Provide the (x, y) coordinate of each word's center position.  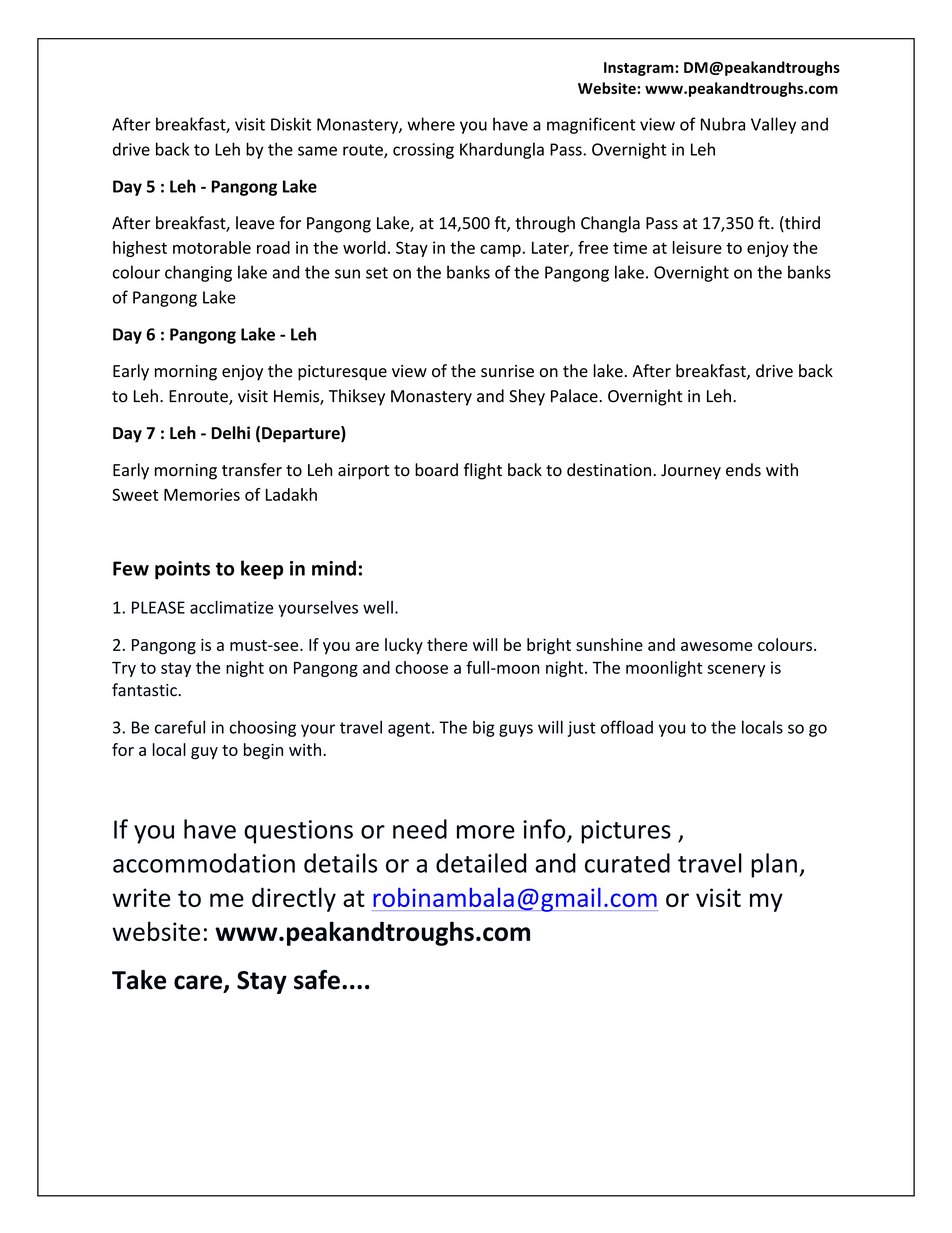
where (431, 124)
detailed (481, 863)
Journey (691, 472)
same (317, 151)
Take (139, 980)
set (377, 273)
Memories (202, 494)
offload (627, 727)
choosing (263, 728)
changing (198, 273)
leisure (697, 247)
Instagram (640, 69)
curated (627, 863)
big (484, 728)
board (436, 470)
